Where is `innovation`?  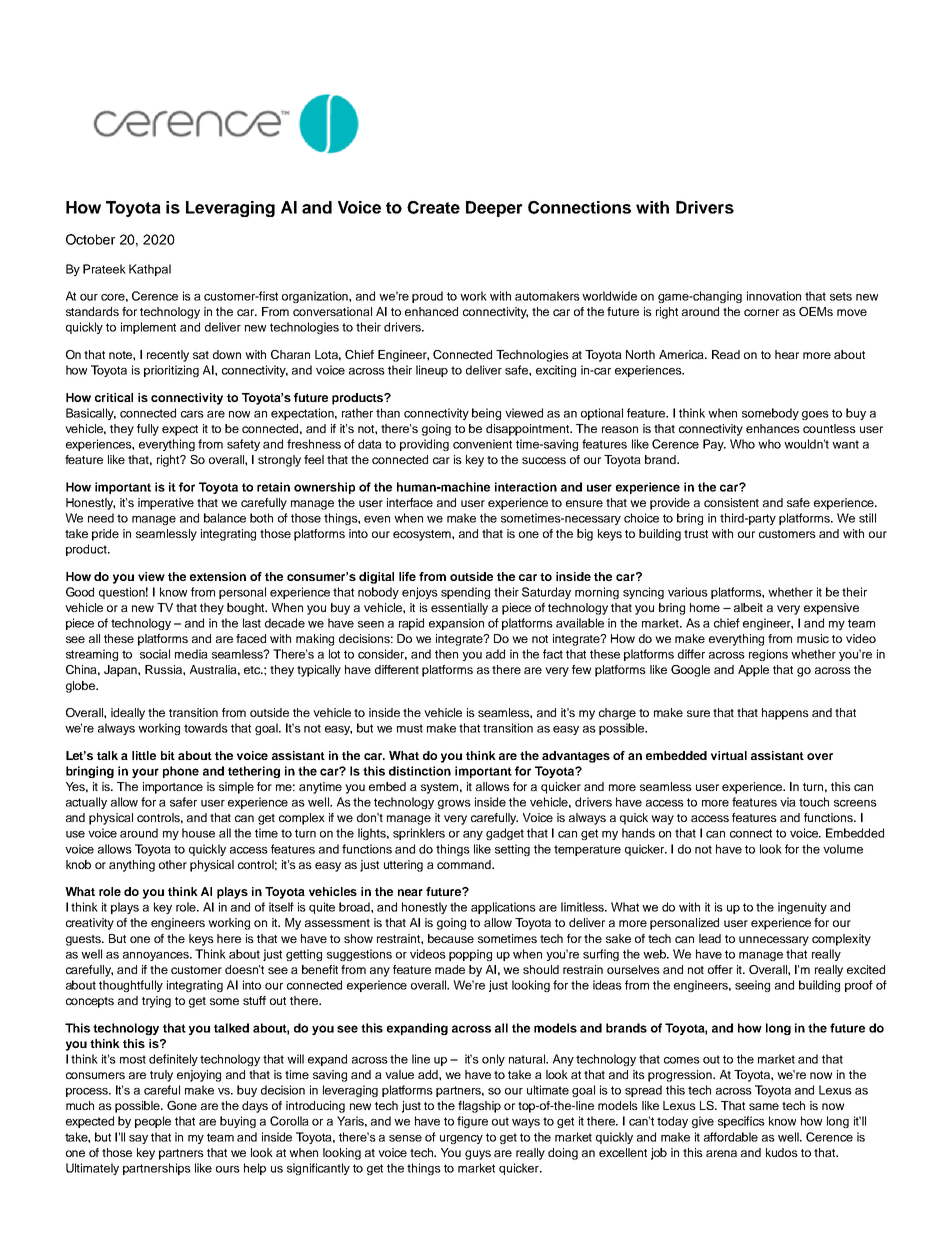
innovation is located at coordinates (774, 296).
